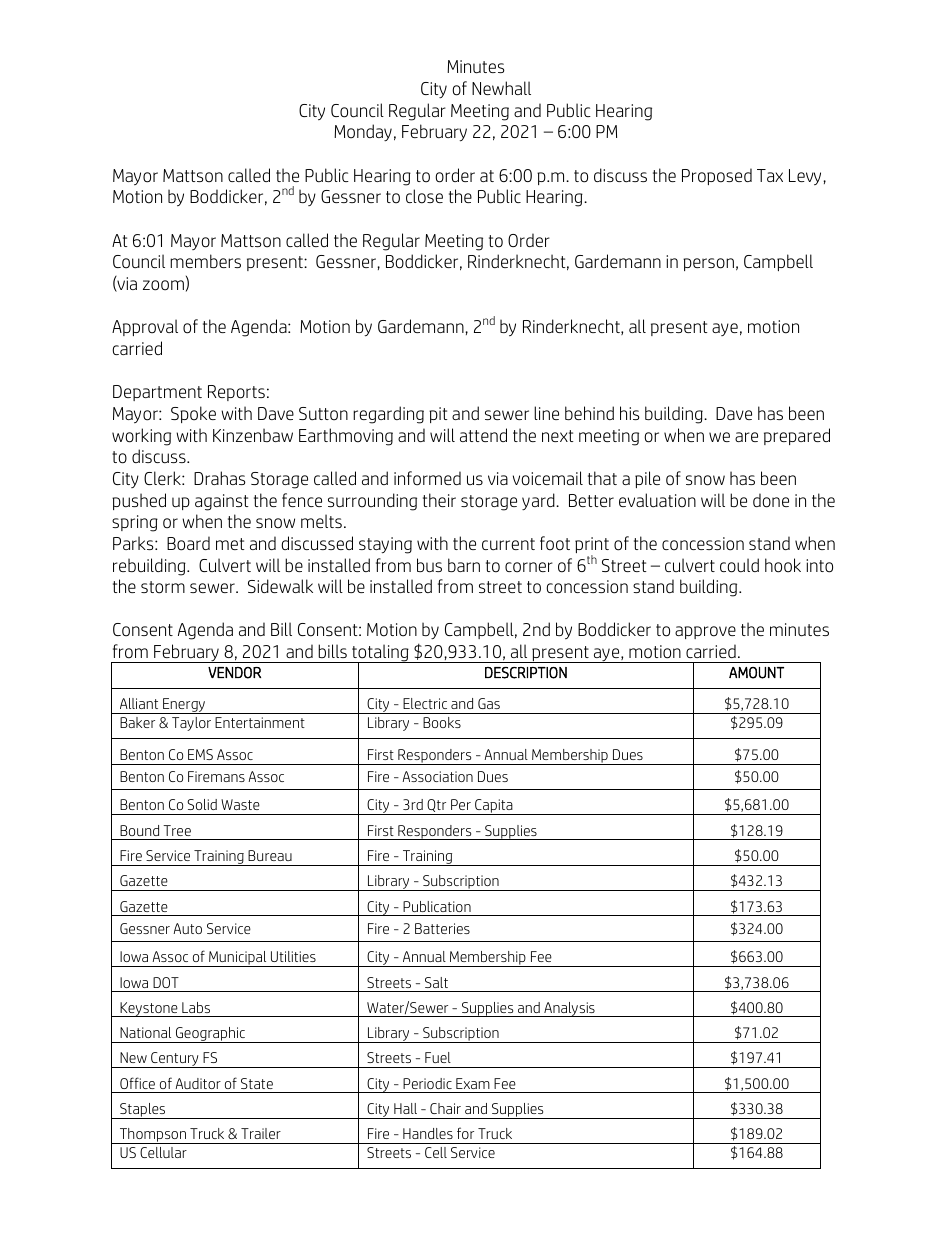  What do you see at coordinates (473, 1083) in the document?
I see `Exam` at bounding box center [473, 1083].
